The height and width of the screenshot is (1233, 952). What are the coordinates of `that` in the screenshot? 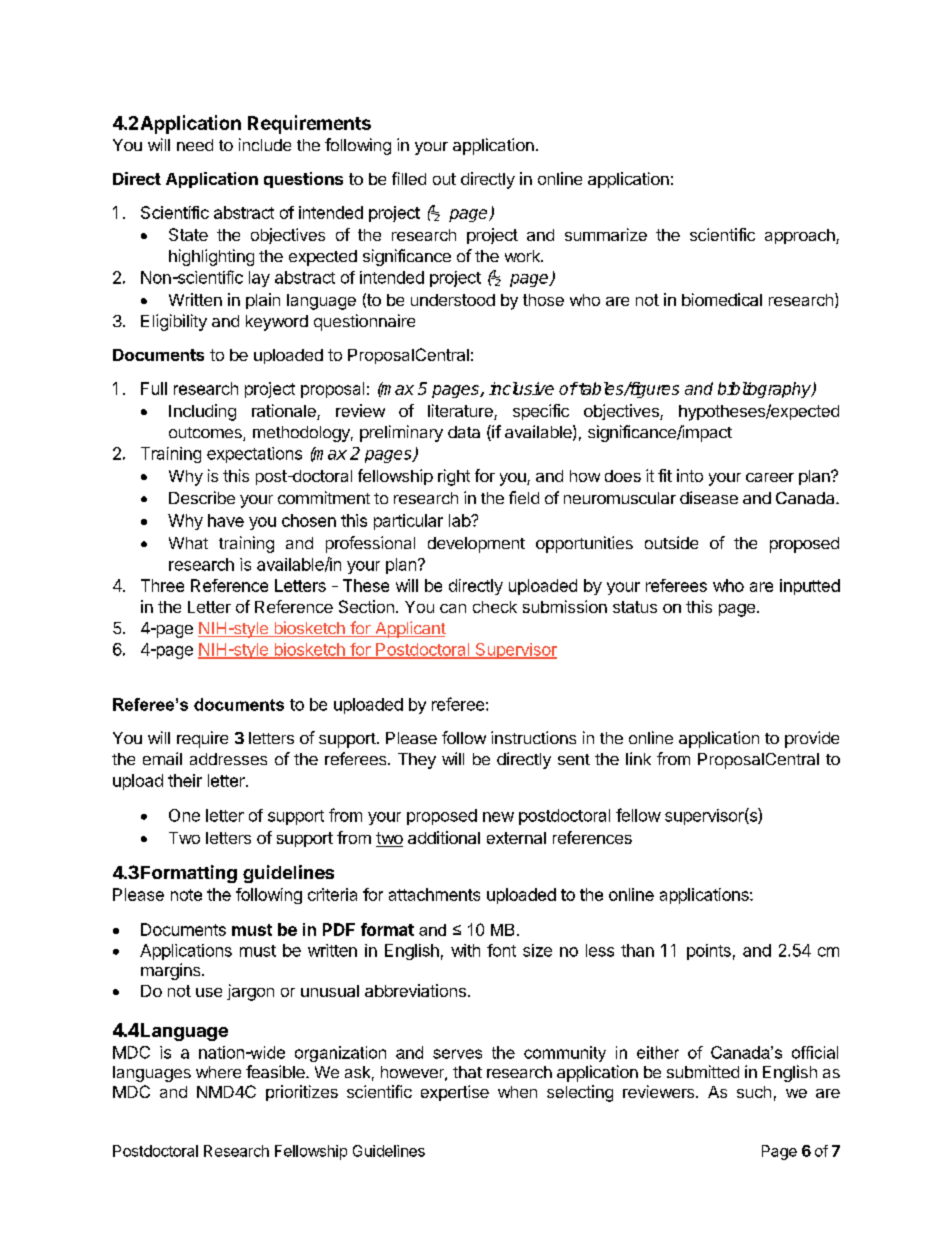 It's located at (467, 1072).
